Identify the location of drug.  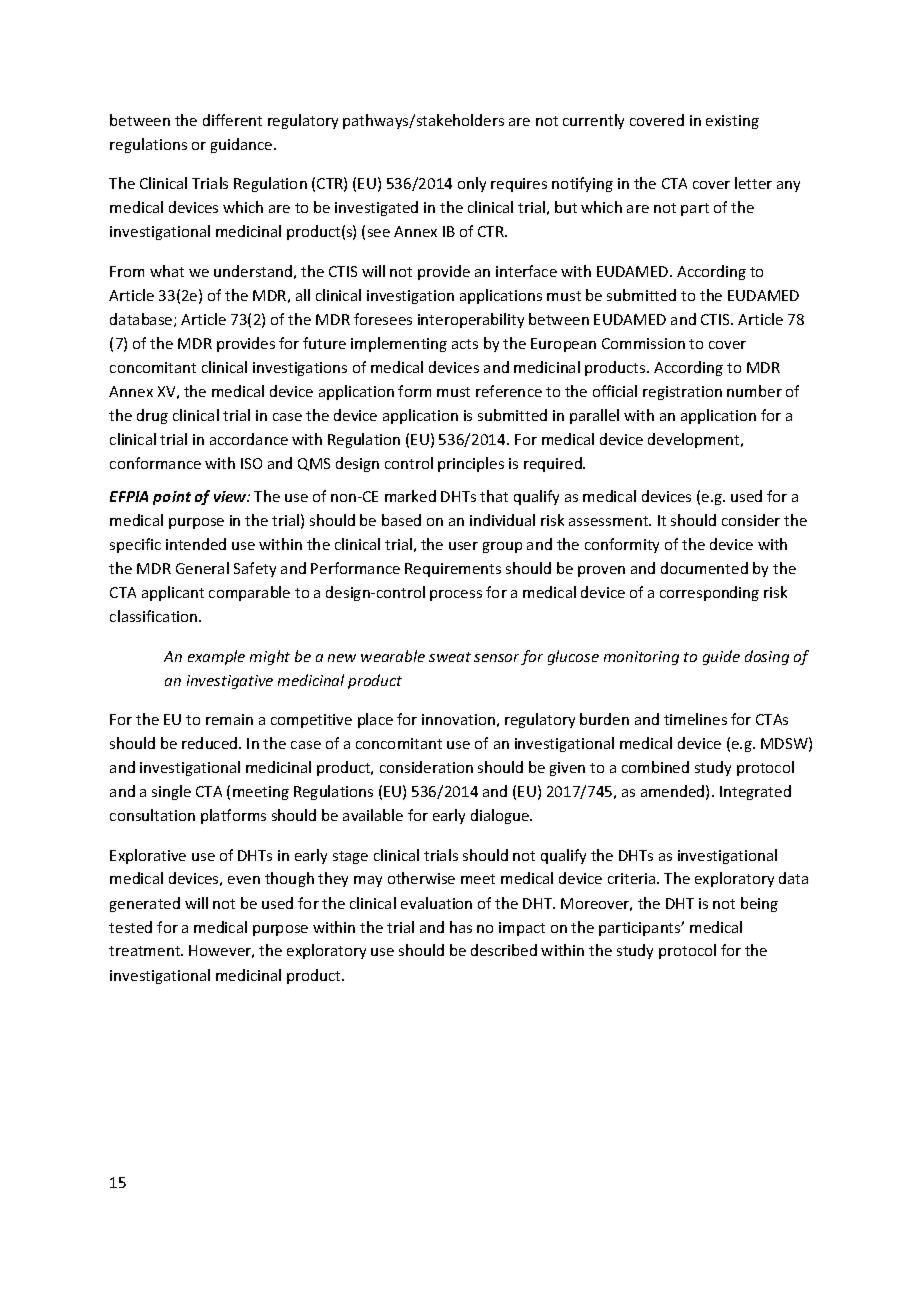
(152, 416).
